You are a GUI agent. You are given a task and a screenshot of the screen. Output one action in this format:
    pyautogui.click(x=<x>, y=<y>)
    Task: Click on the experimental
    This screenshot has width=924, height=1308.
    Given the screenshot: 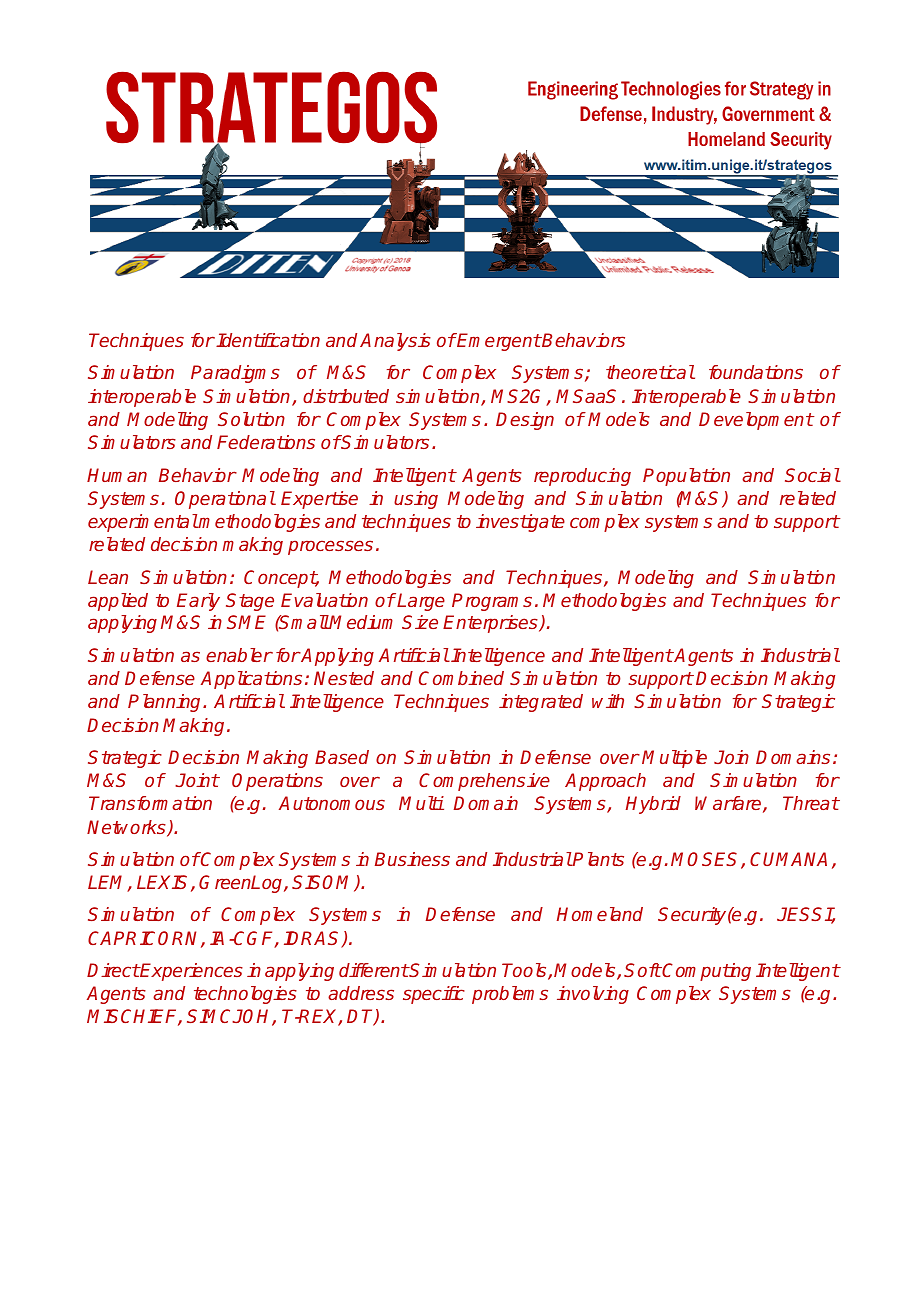 What is the action you would take?
    pyautogui.click(x=143, y=523)
